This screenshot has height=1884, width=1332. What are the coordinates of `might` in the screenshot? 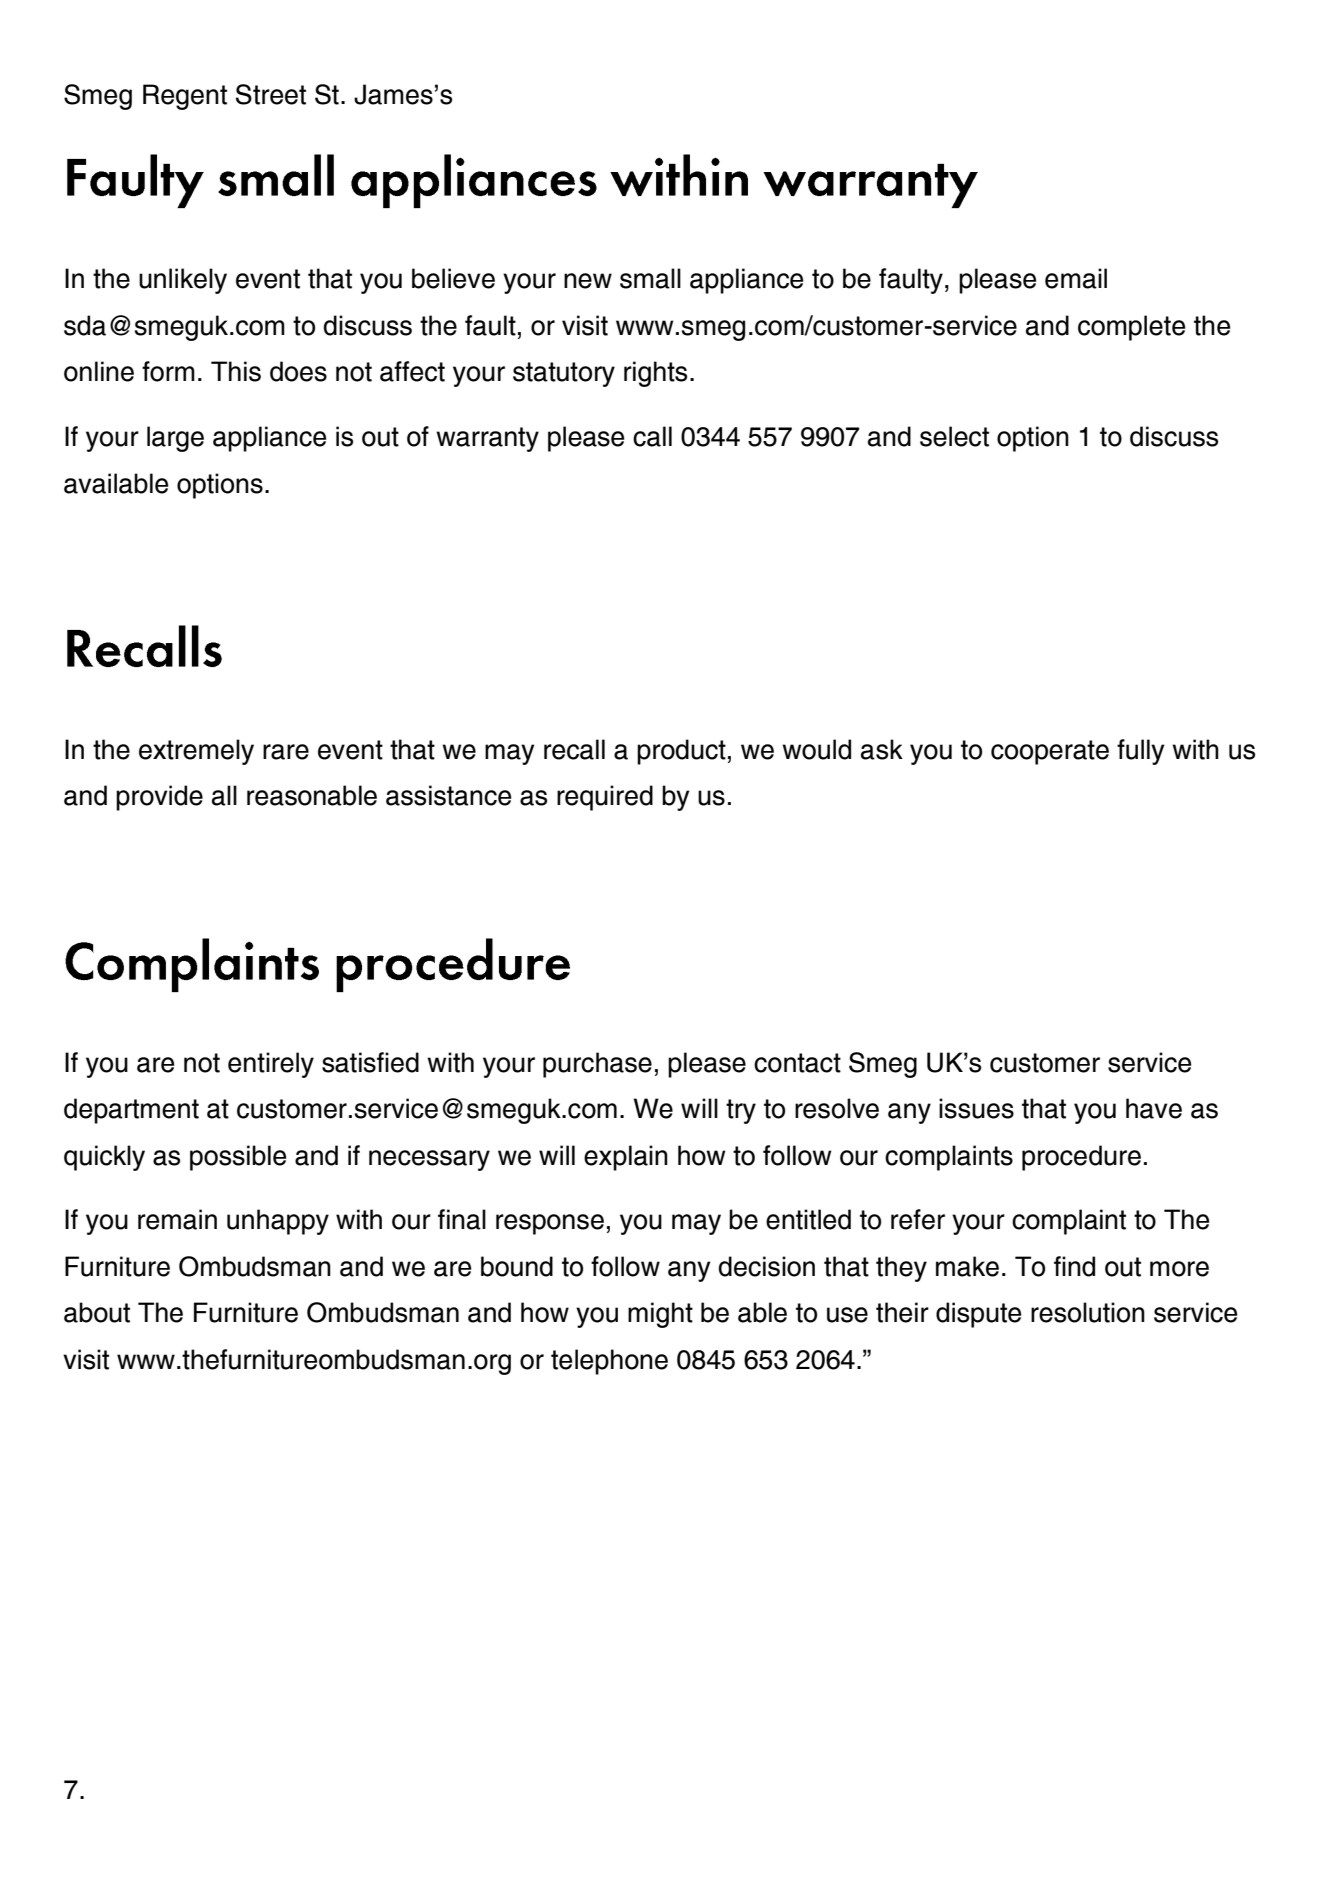 It's located at (660, 1315).
